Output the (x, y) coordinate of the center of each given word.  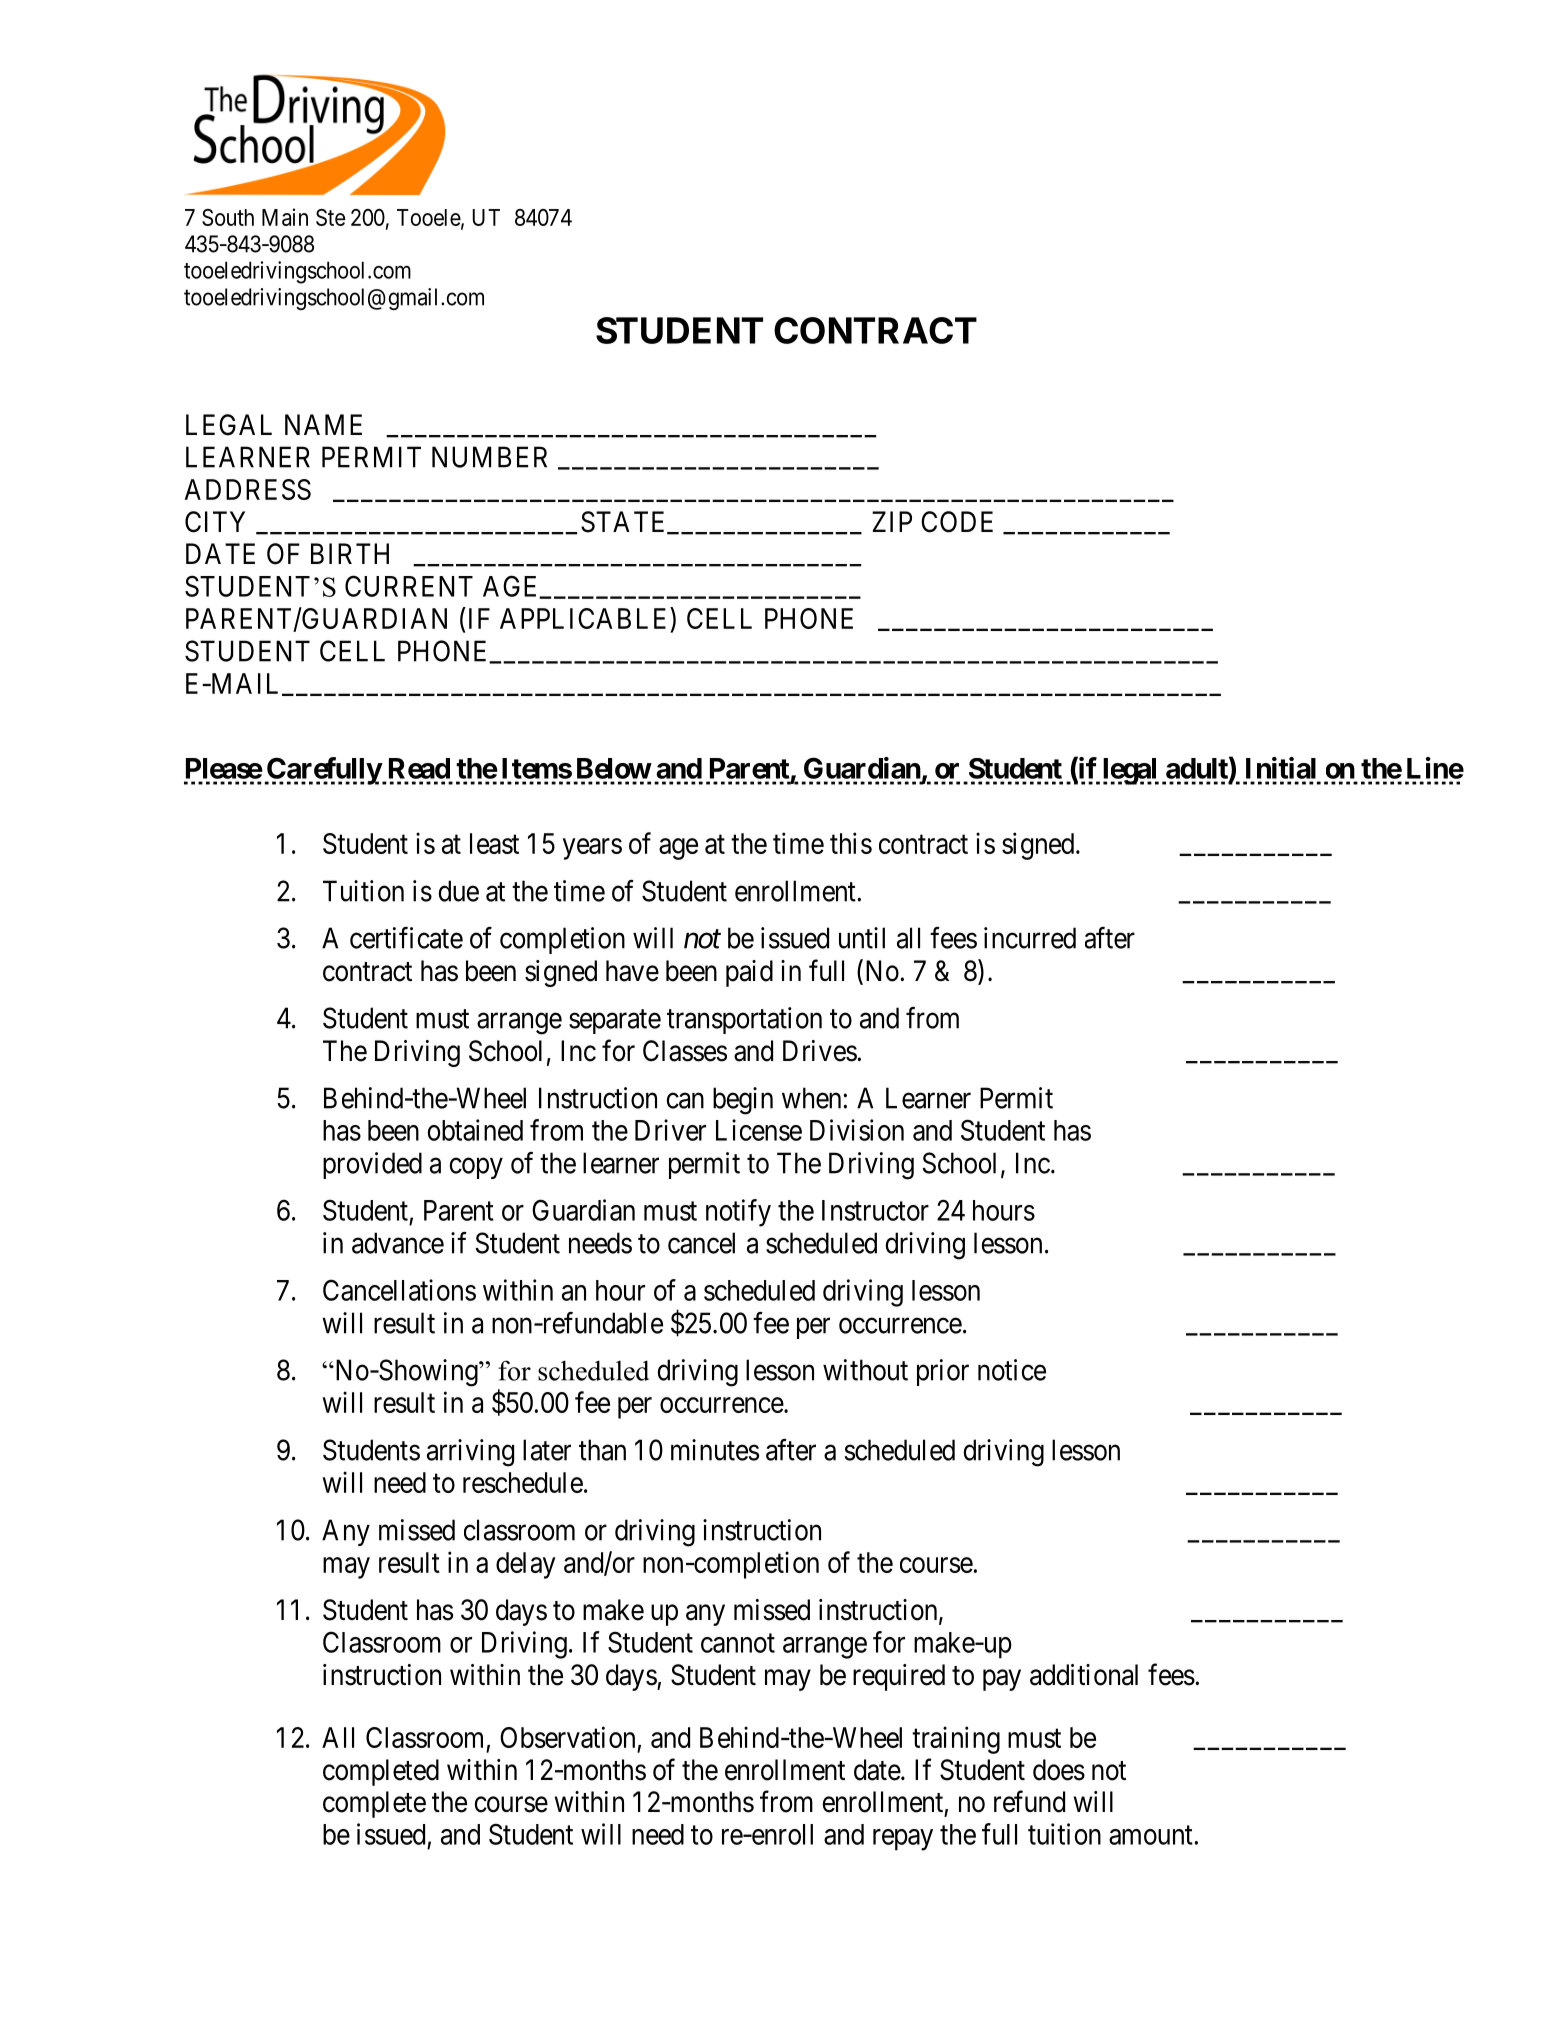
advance (398, 1243)
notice (1012, 1370)
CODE (957, 522)
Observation (567, 1737)
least (494, 843)
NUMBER (489, 457)
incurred (1030, 938)
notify (738, 1213)
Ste (330, 217)
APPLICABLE (585, 618)
